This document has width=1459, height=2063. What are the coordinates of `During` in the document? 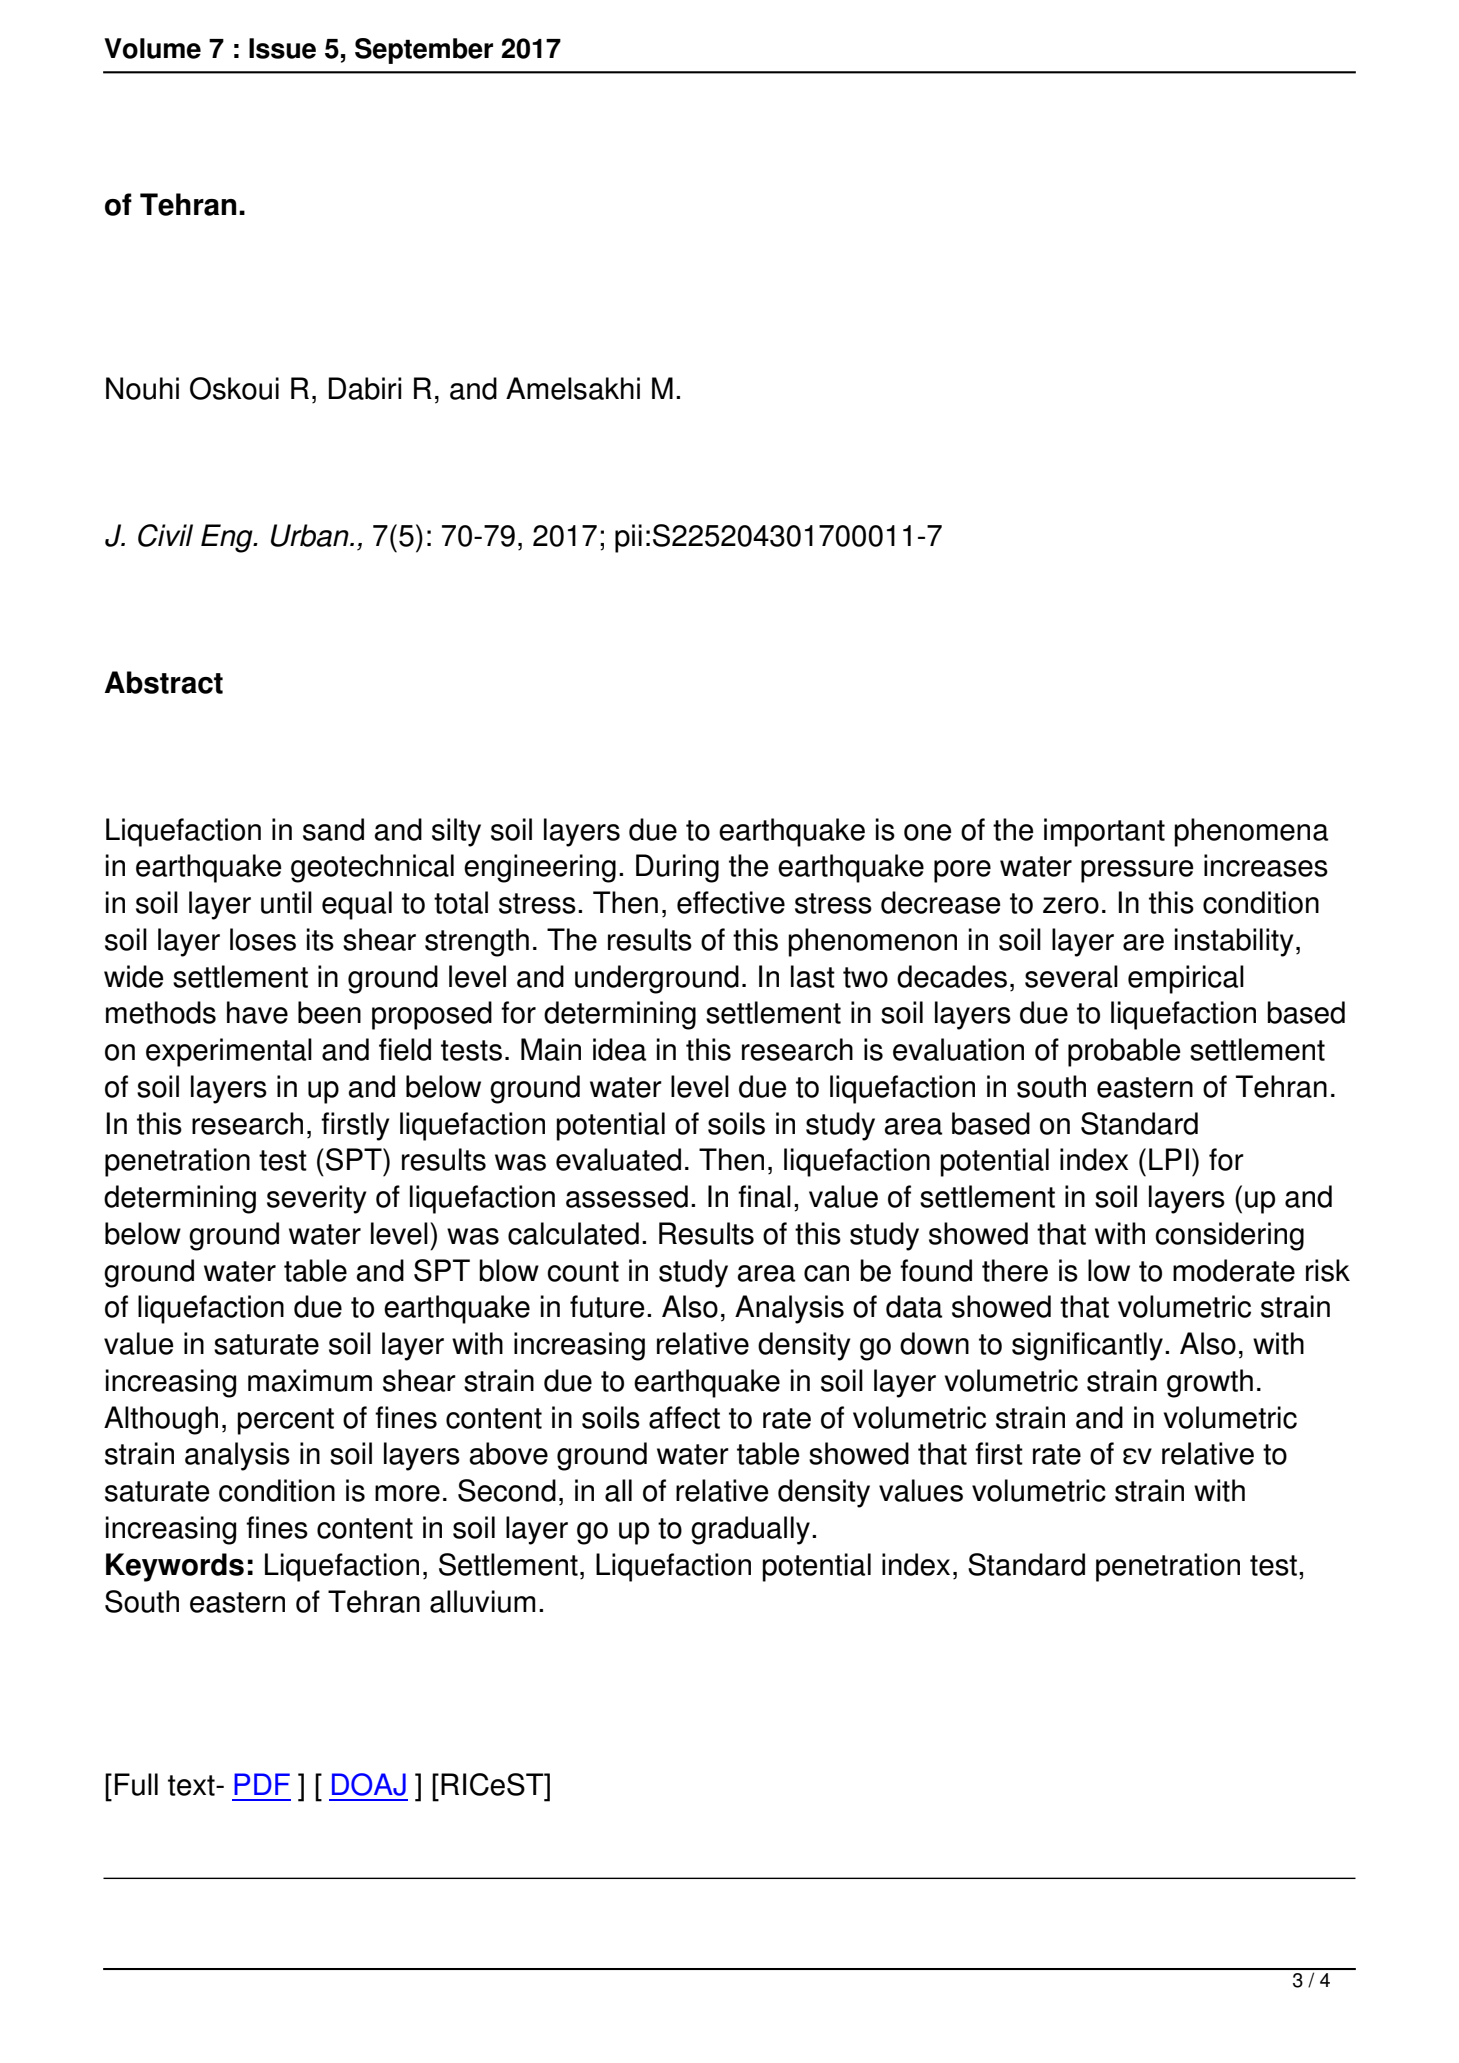 It's located at (677, 868).
